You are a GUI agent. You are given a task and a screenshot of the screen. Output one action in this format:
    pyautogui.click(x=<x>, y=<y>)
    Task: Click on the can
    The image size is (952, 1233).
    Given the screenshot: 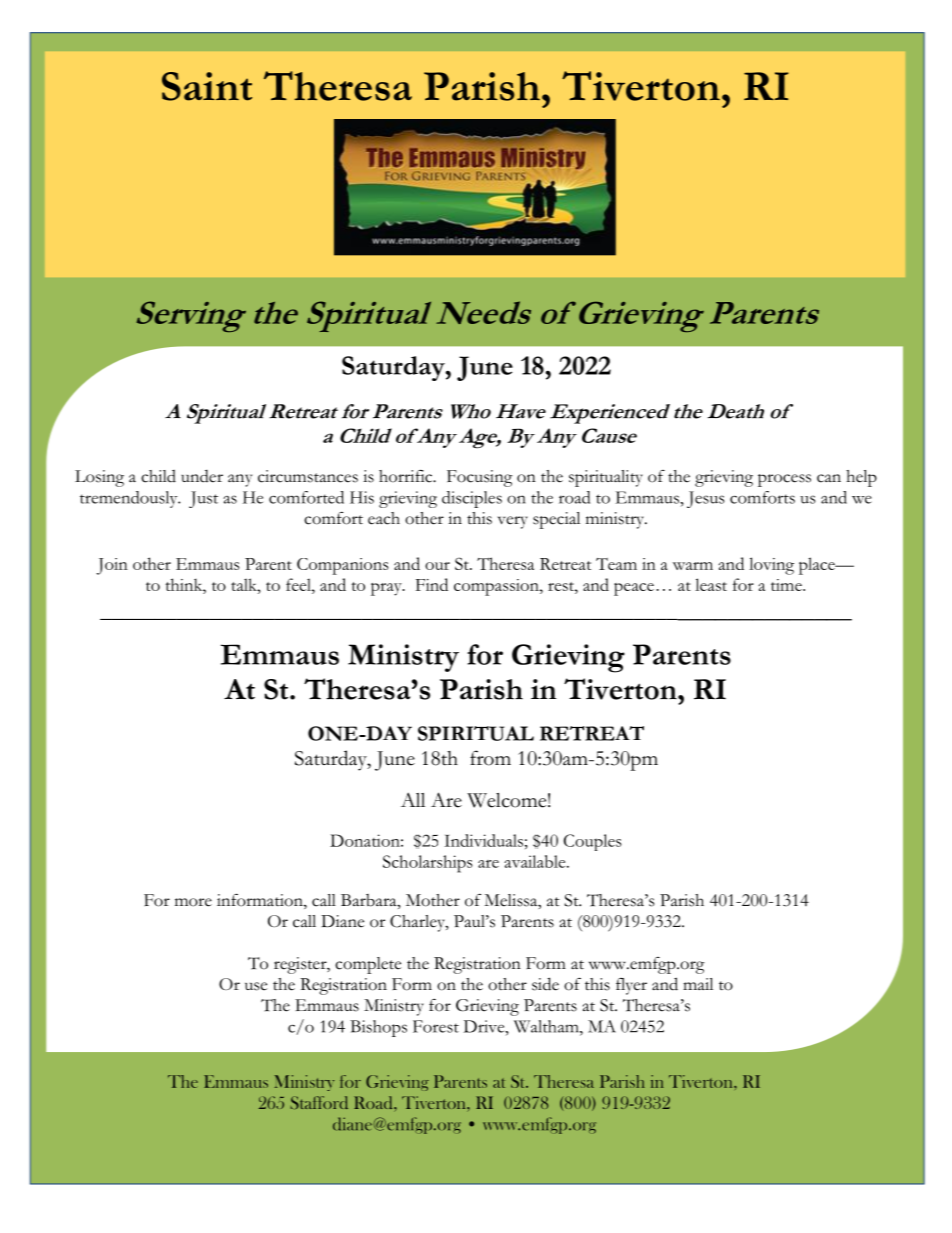 What is the action you would take?
    pyautogui.click(x=829, y=478)
